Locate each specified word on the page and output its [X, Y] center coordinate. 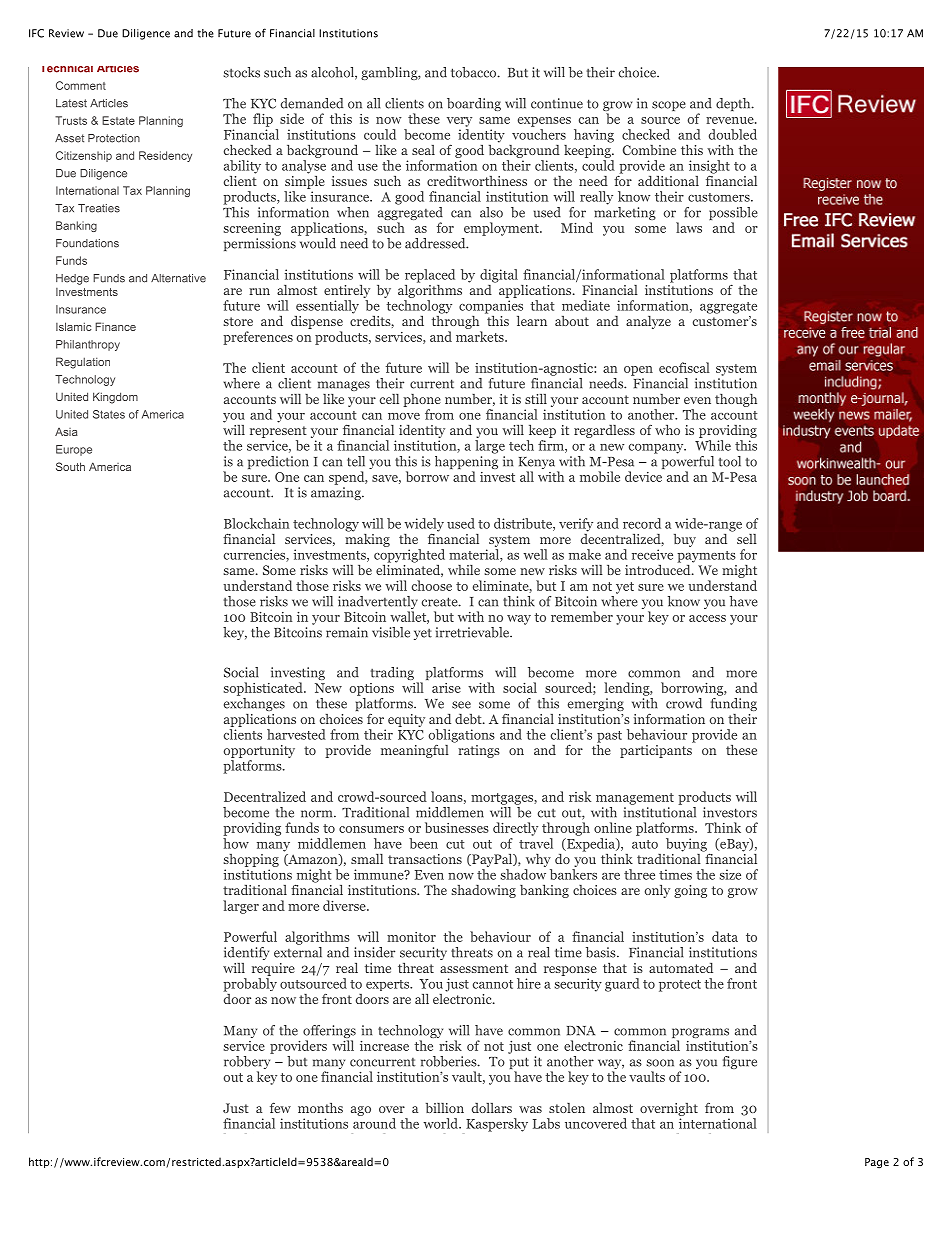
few [280, 1107]
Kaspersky [497, 1125]
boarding [474, 104]
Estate [118, 120]
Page [877, 1163]
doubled [733, 134]
